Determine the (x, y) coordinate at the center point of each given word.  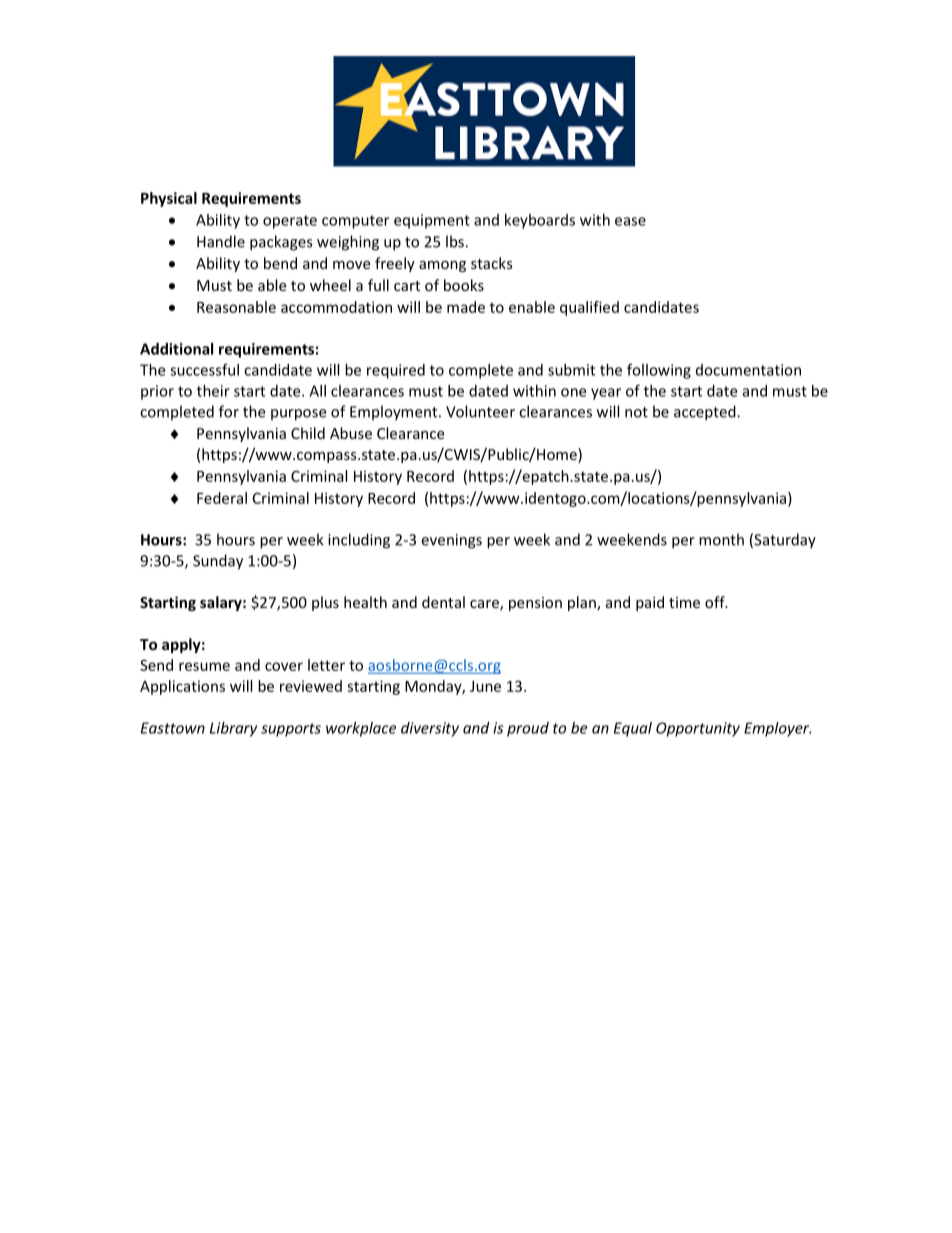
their (213, 391)
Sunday (218, 562)
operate (290, 222)
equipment (432, 221)
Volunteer (480, 411)
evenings (451, 541)
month (721, 539)
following (659, 371)
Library (233, 729)
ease (630, 221)
